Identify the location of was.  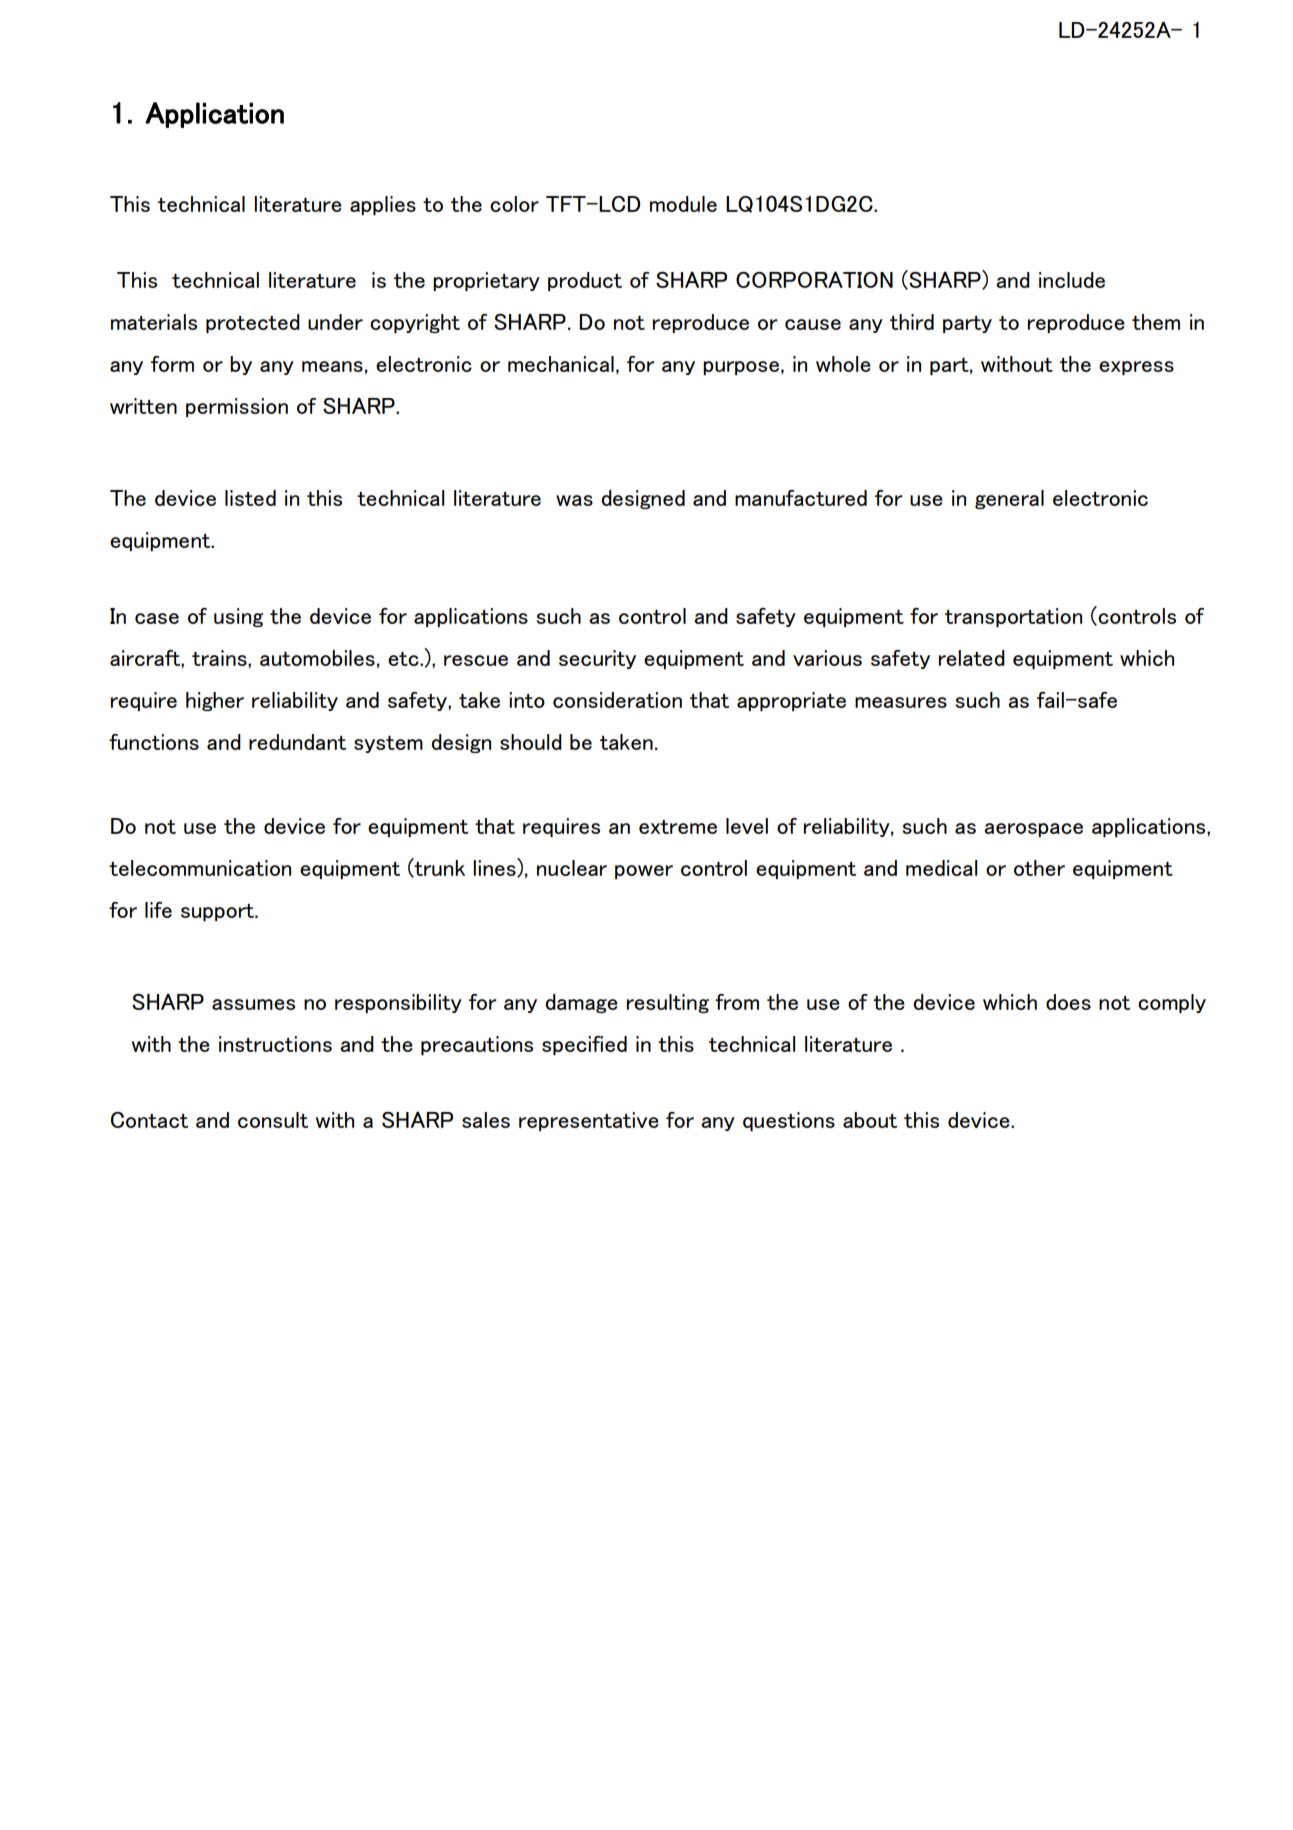
(574, 500).
